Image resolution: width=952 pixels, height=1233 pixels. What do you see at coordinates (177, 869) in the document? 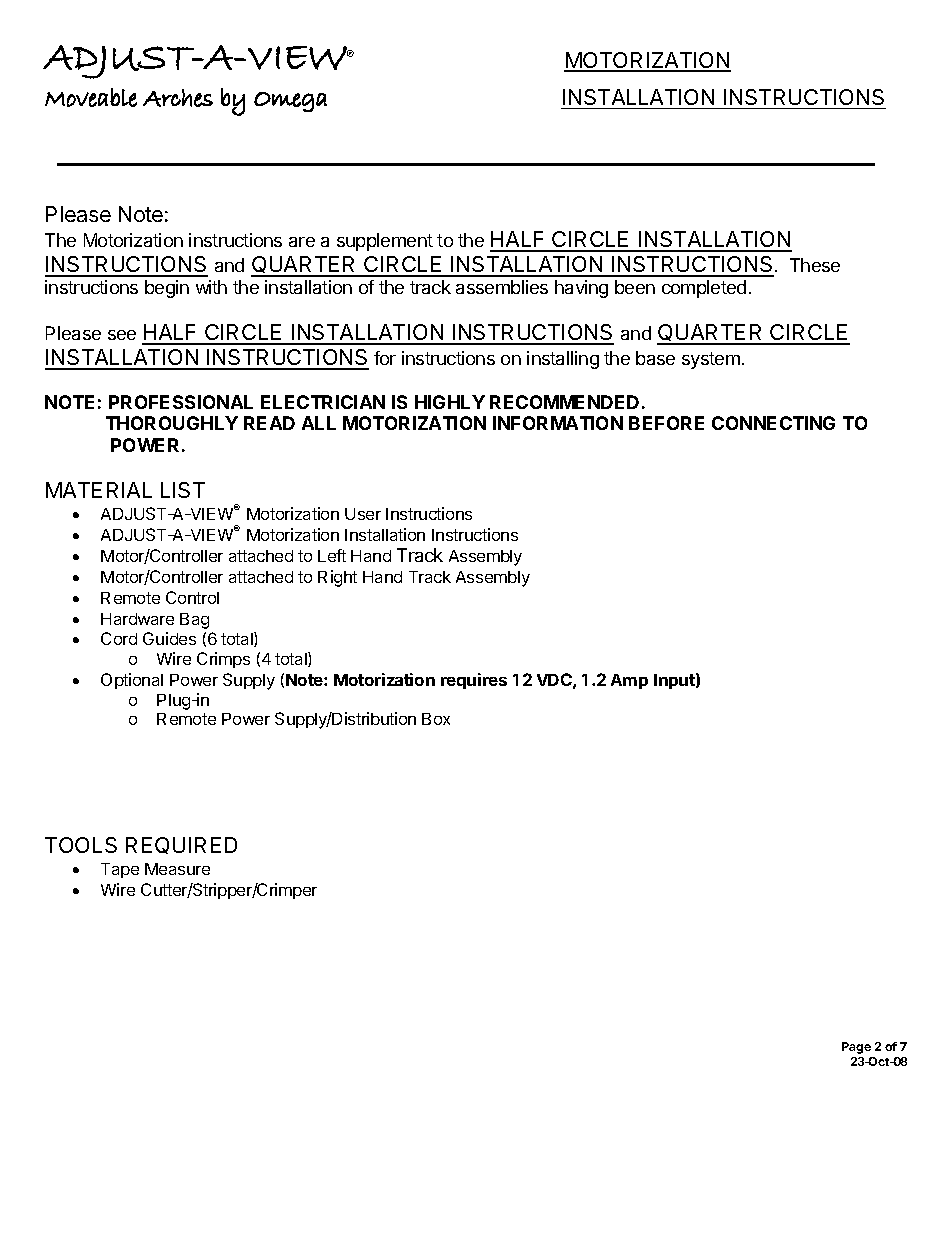
I see `Measure` at bounding box center [177, 869].
